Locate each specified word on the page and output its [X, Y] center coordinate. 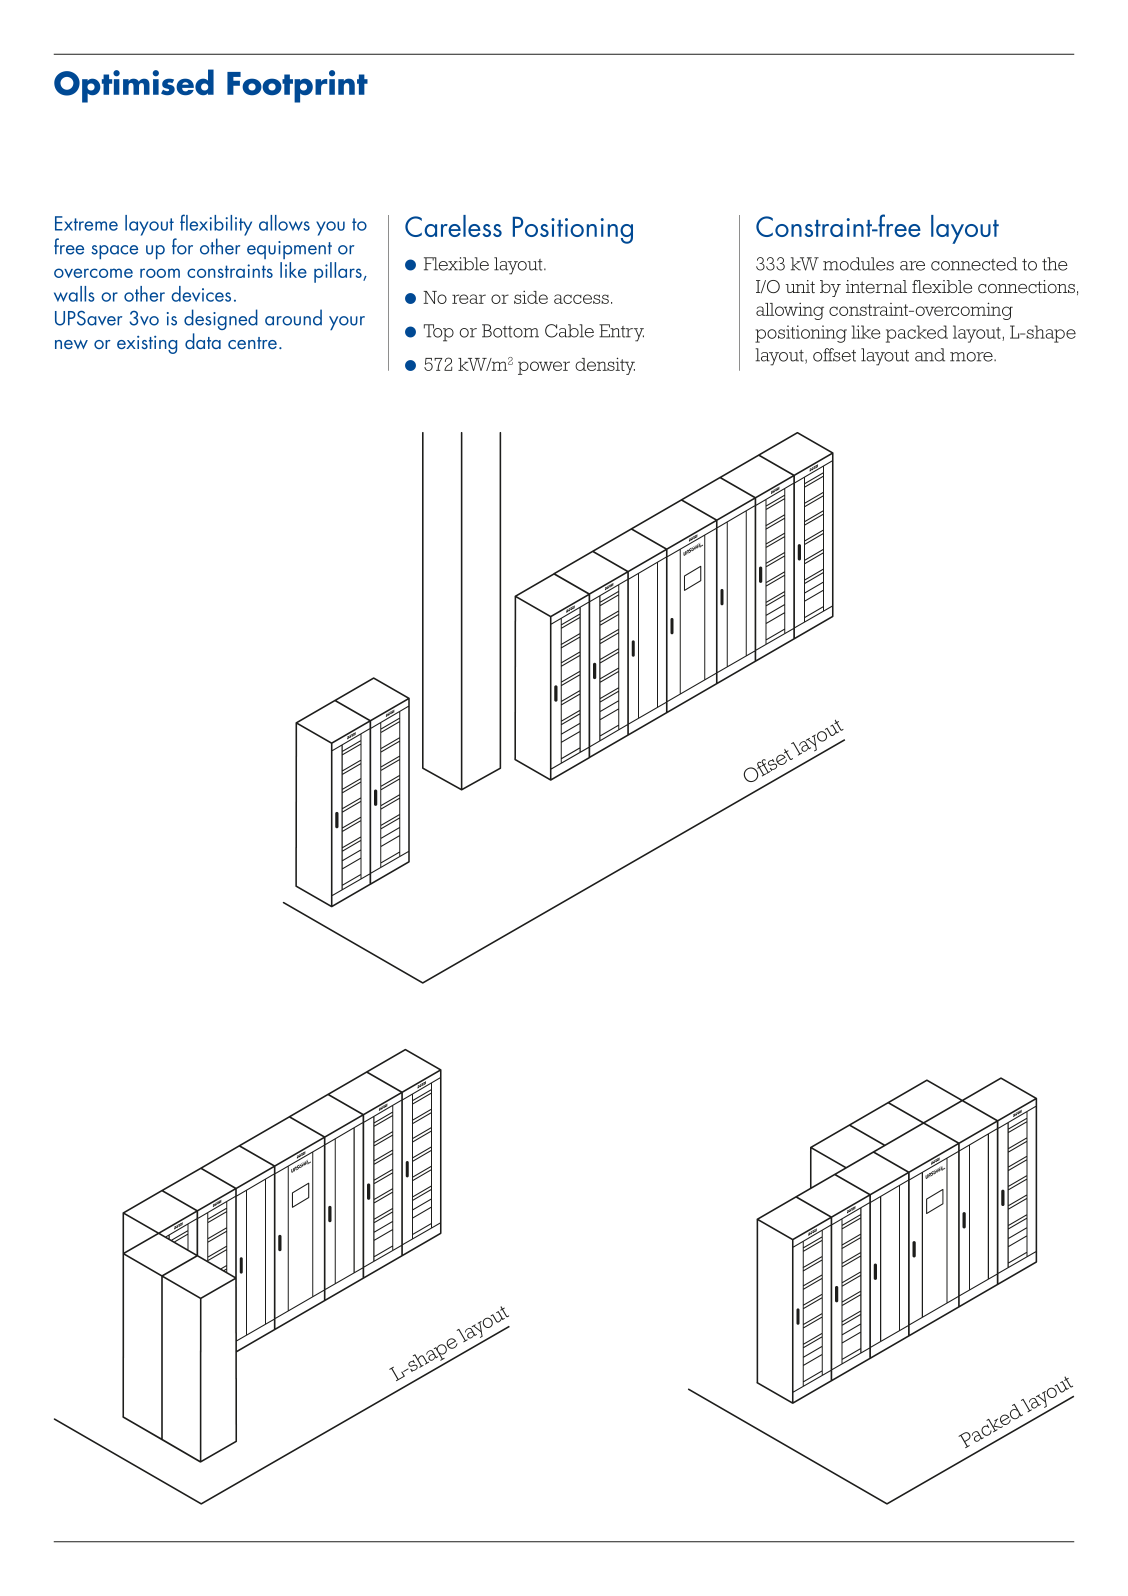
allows [284, 223]
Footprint [297, 86]
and [930, 355]
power [544, 368]
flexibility [216, 225]
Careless [453, 226]
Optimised [134, 86]
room [160, 273]
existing [147, 345]
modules [858, 264]
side [531, 297]
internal [876, 287]
